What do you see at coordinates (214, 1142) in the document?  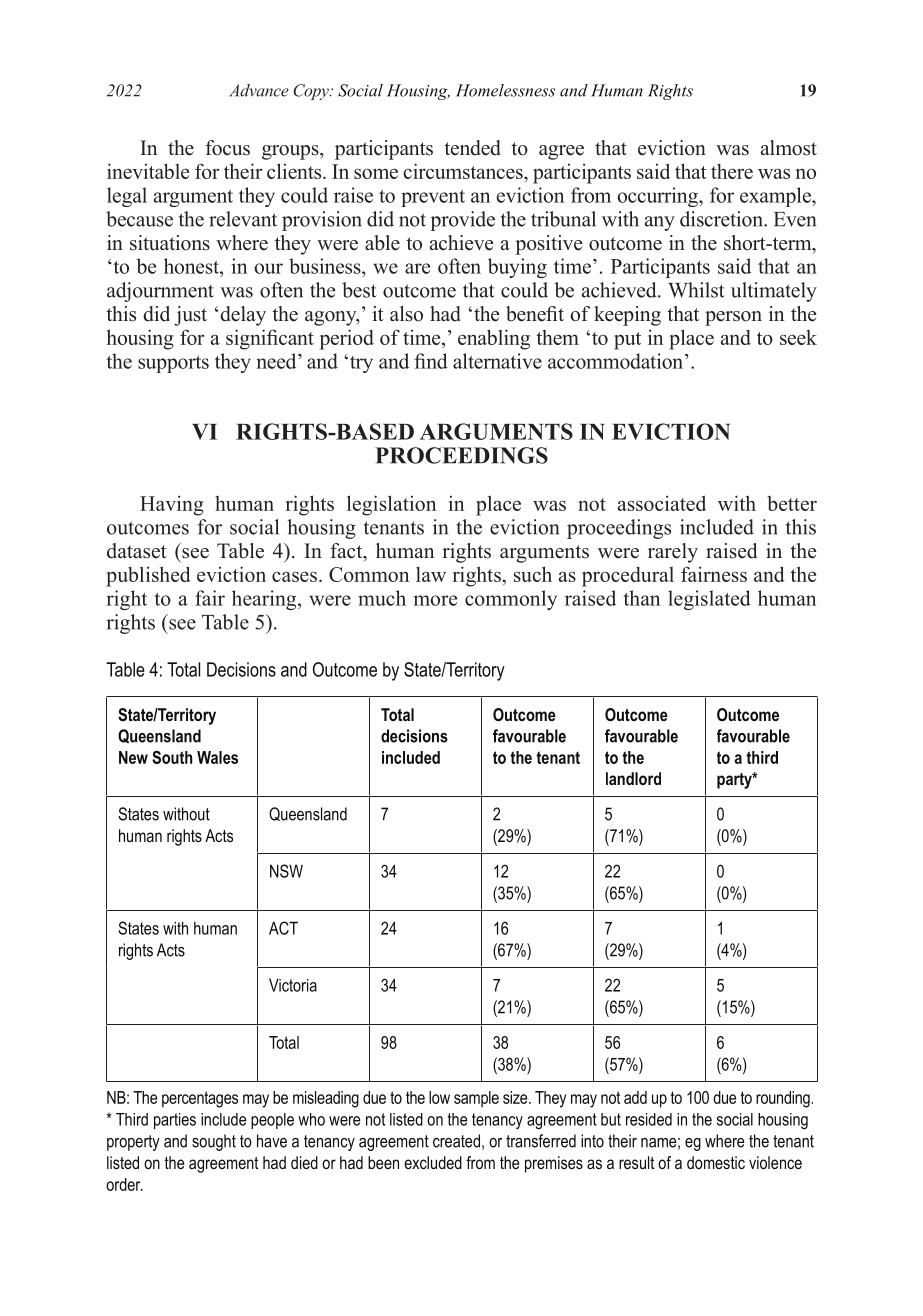 I see `sought` at bounding box center [214, 1142].
